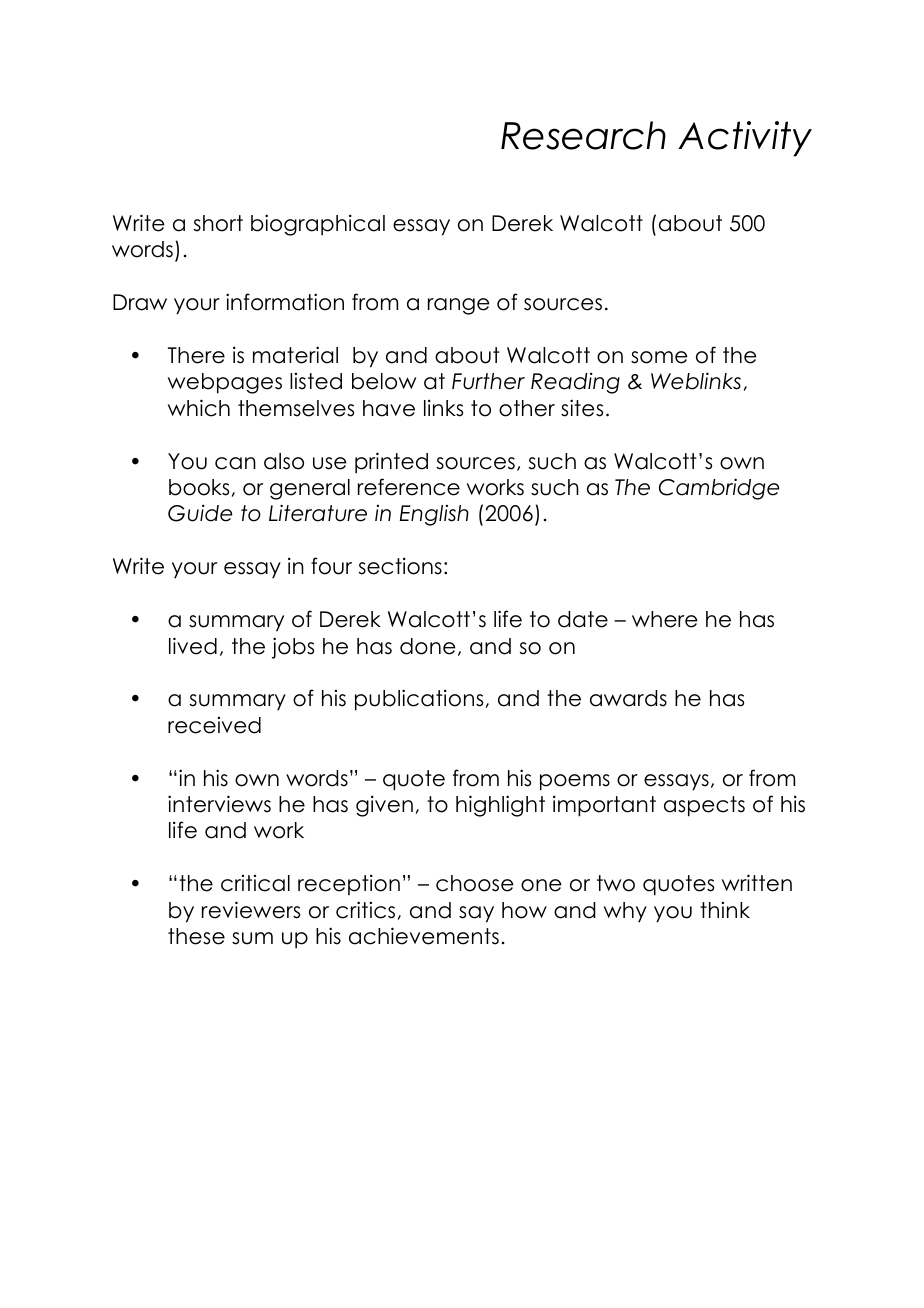 This document has height=1308, width=924. Describe the element at coordinates (218, 223) in the document. I see `short` at that location.
